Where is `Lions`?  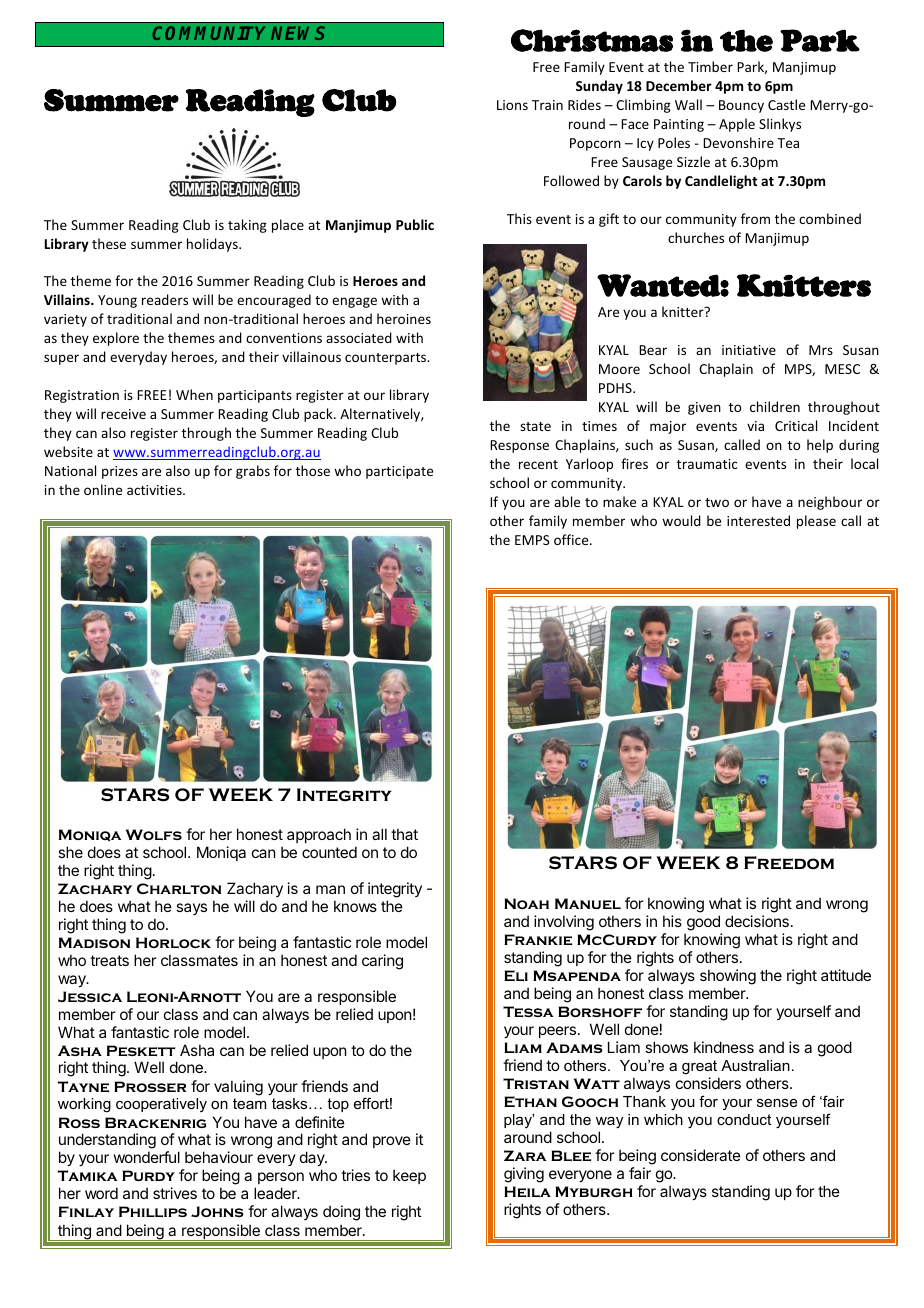
Lions is located at coordinates (512, 105).
